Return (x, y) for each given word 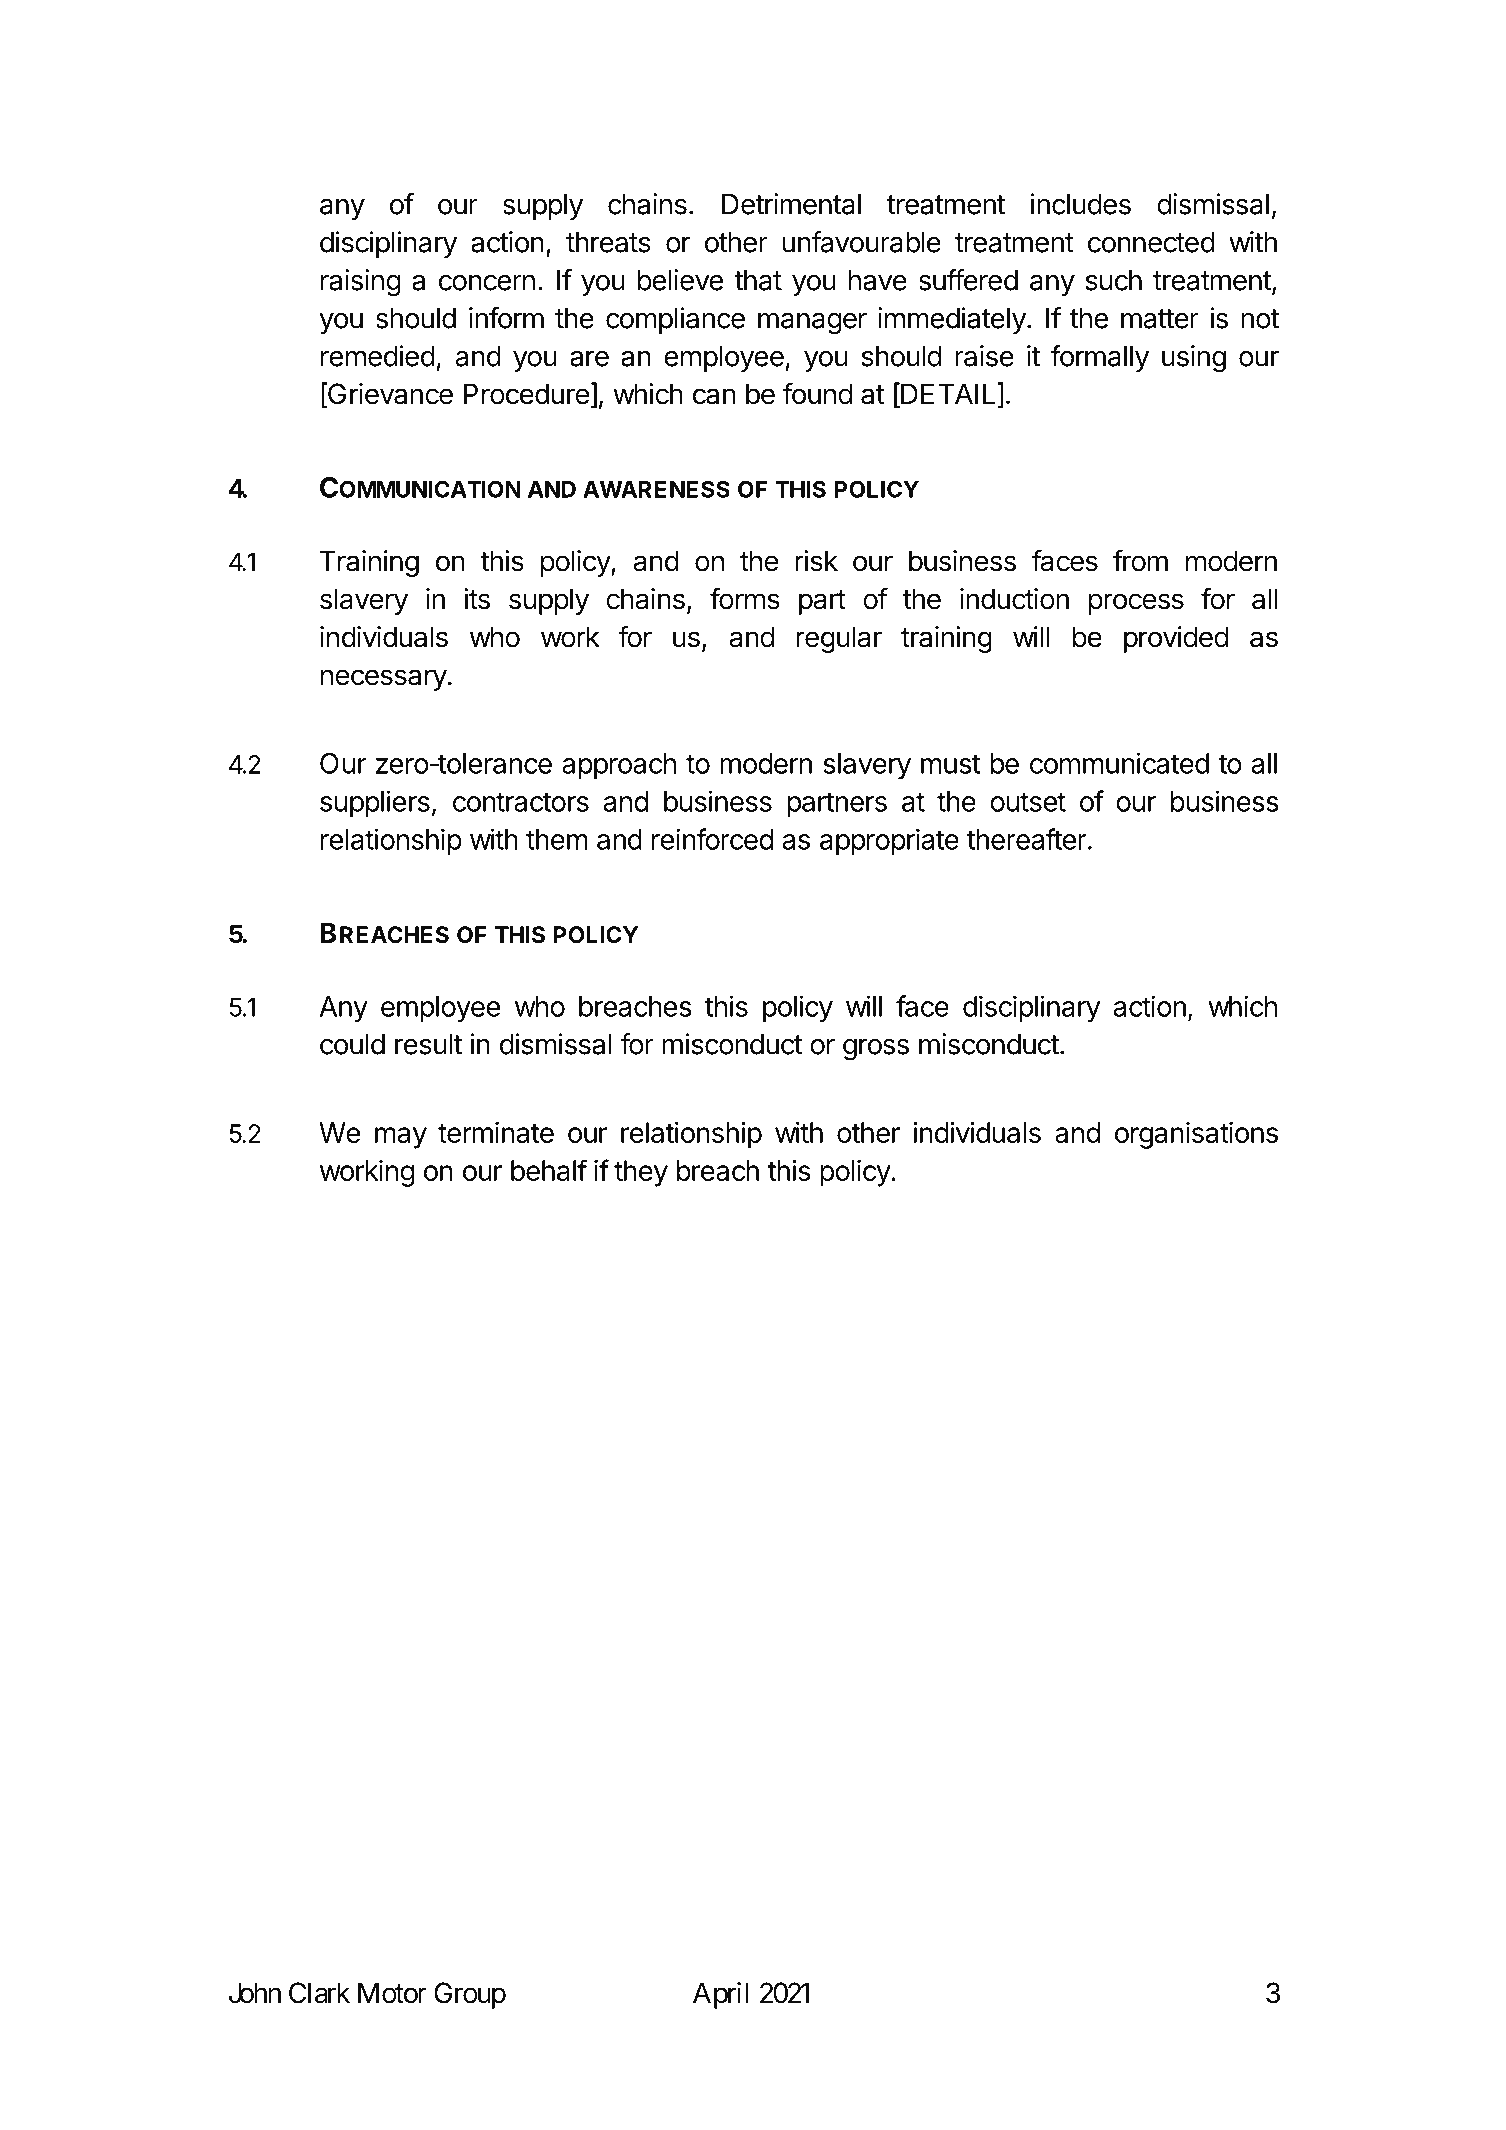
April (720, 1995)
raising (361, 283)
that (758, 280)
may (401, 1138)
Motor (392, 1993)
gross (876, 1050)
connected (1151, 242)
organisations (1196, 1135)
